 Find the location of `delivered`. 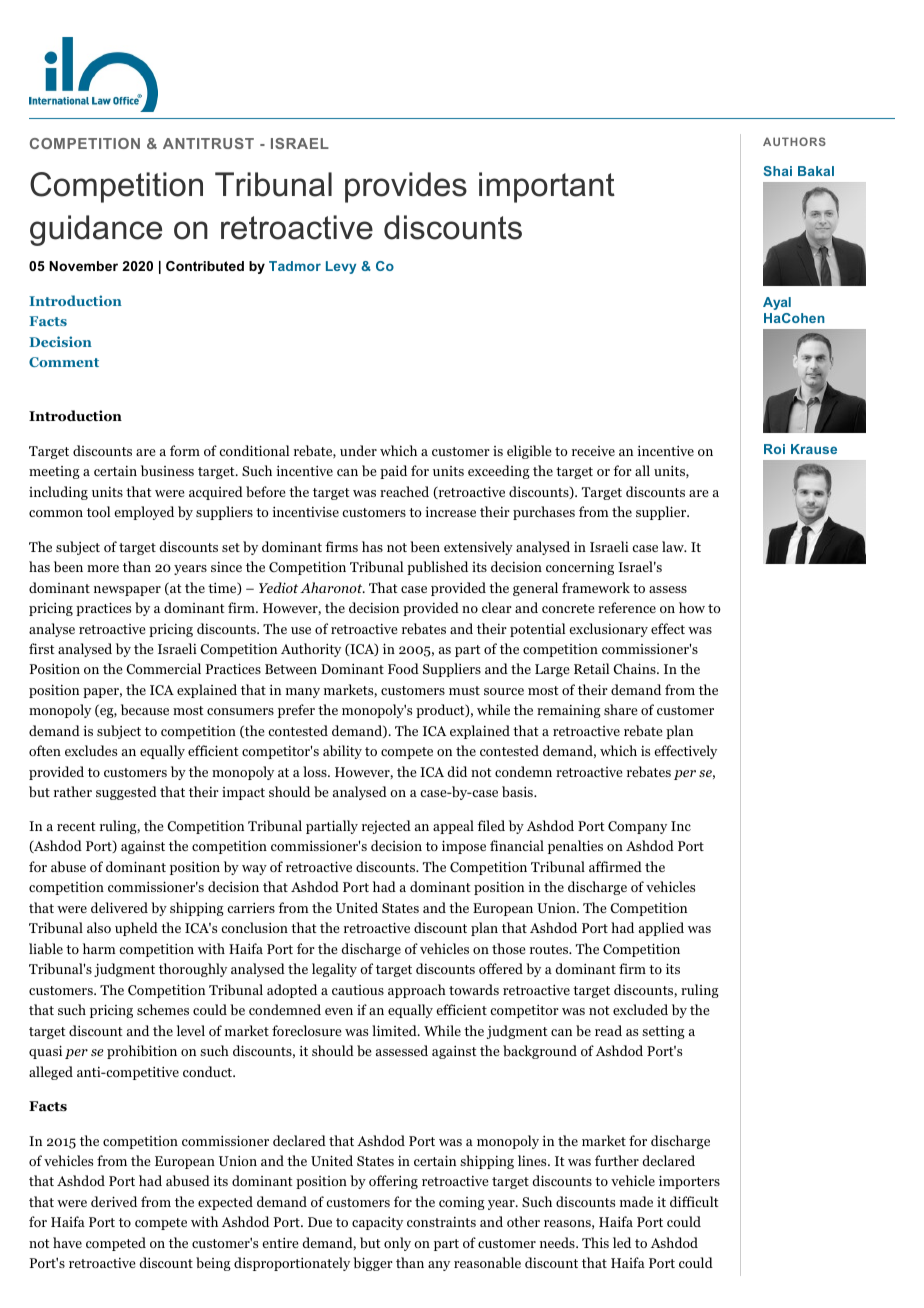

delivered is located at coordinates (119, 907).
